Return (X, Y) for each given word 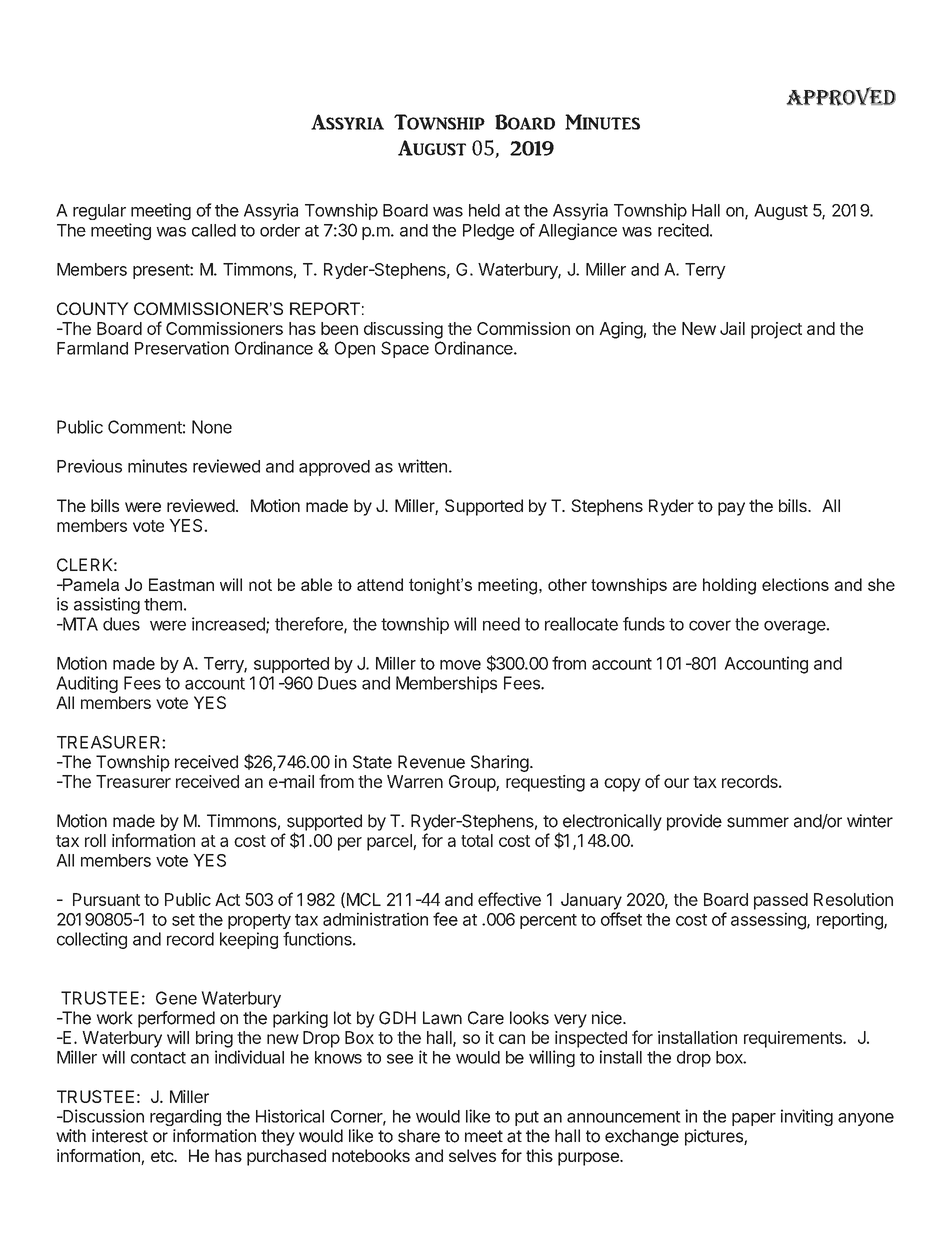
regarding (185, 1117)
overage (795, 627)
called (214, 230)
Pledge (488, 232)
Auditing (87, 684)
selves (472, 1155)
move (460, 665)
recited (683, 230)
